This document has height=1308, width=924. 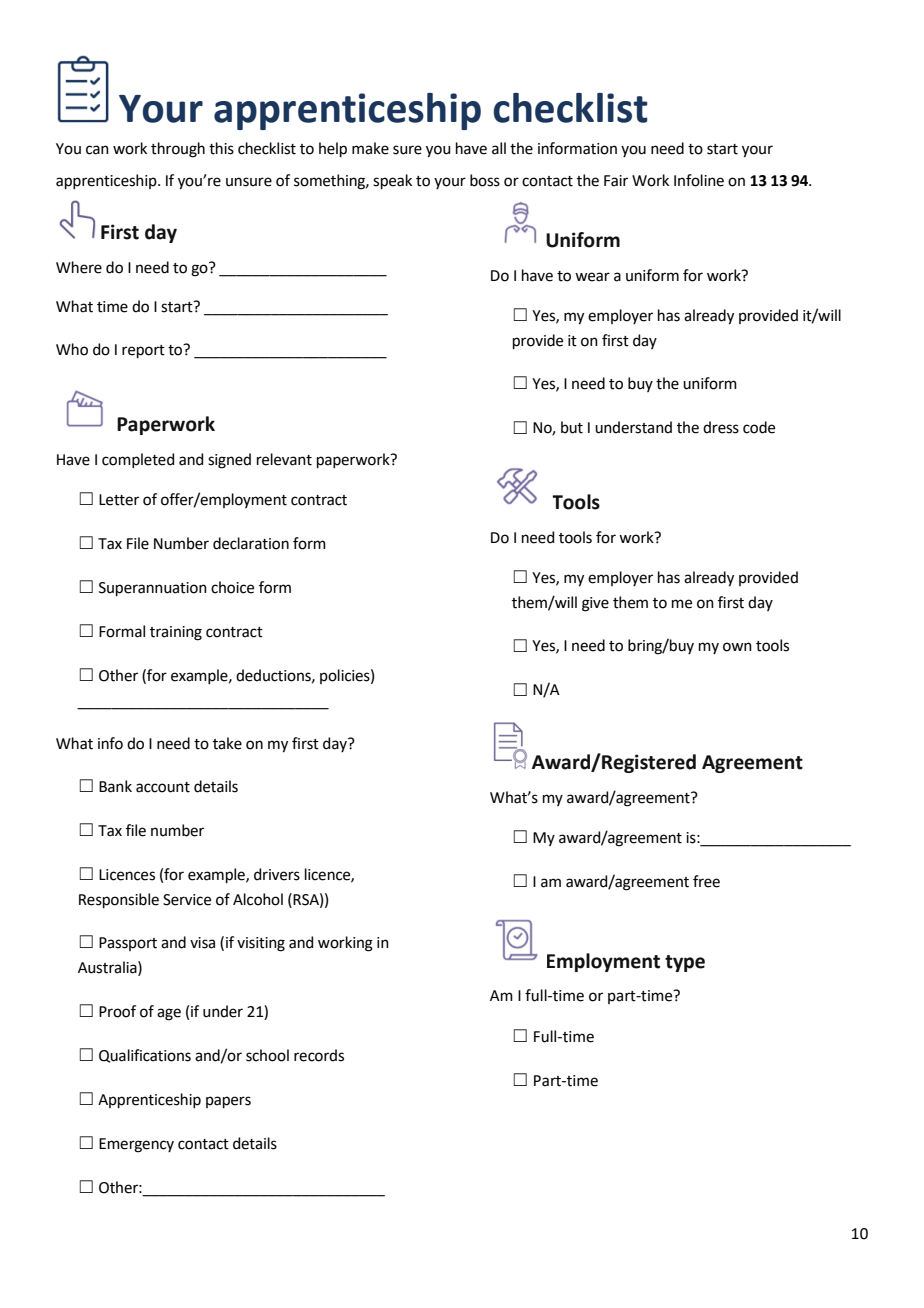 I want to click on through, so click(x=178, y=150).
